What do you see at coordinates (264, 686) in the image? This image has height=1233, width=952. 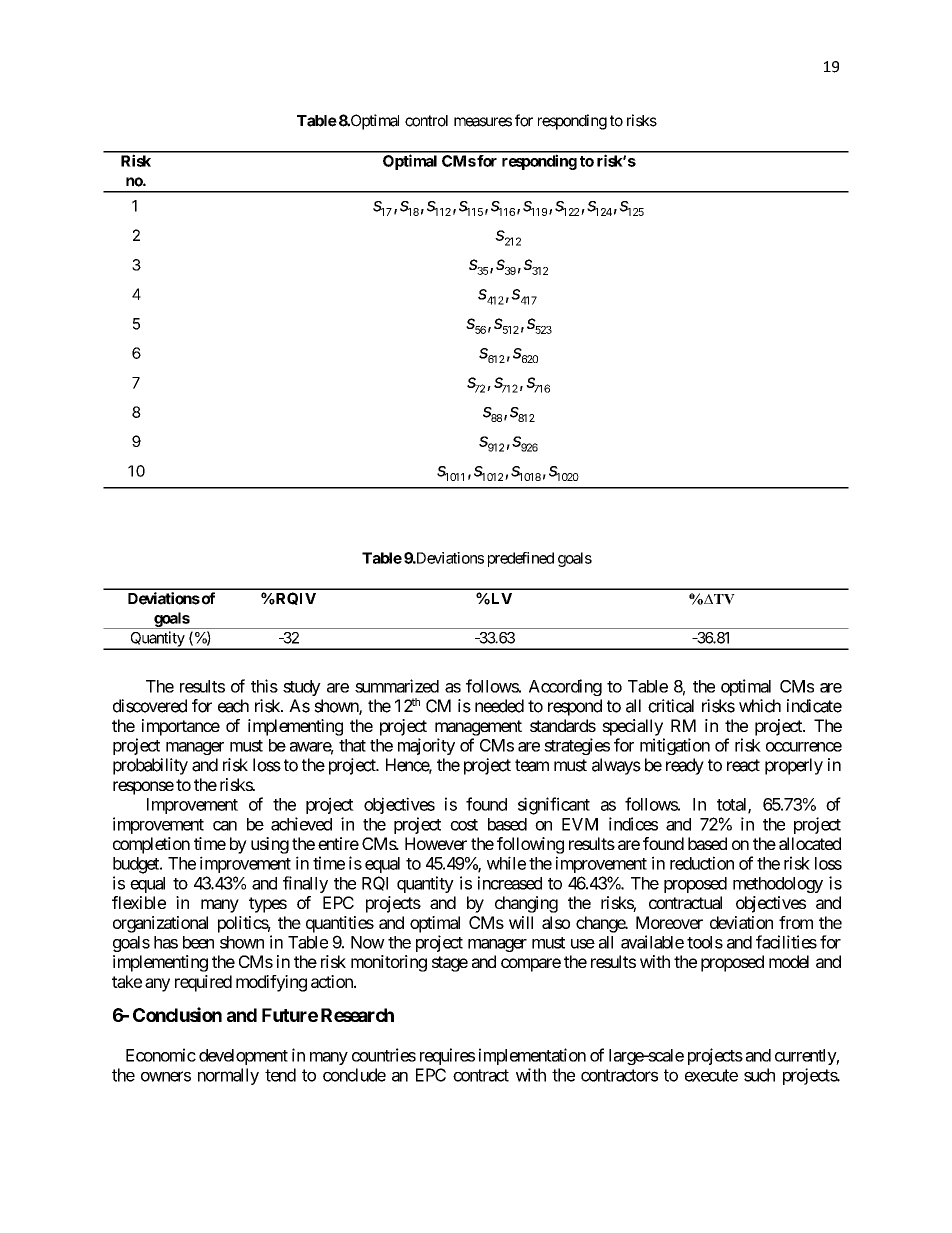 I see `this` at bounding box center [264, 686].
